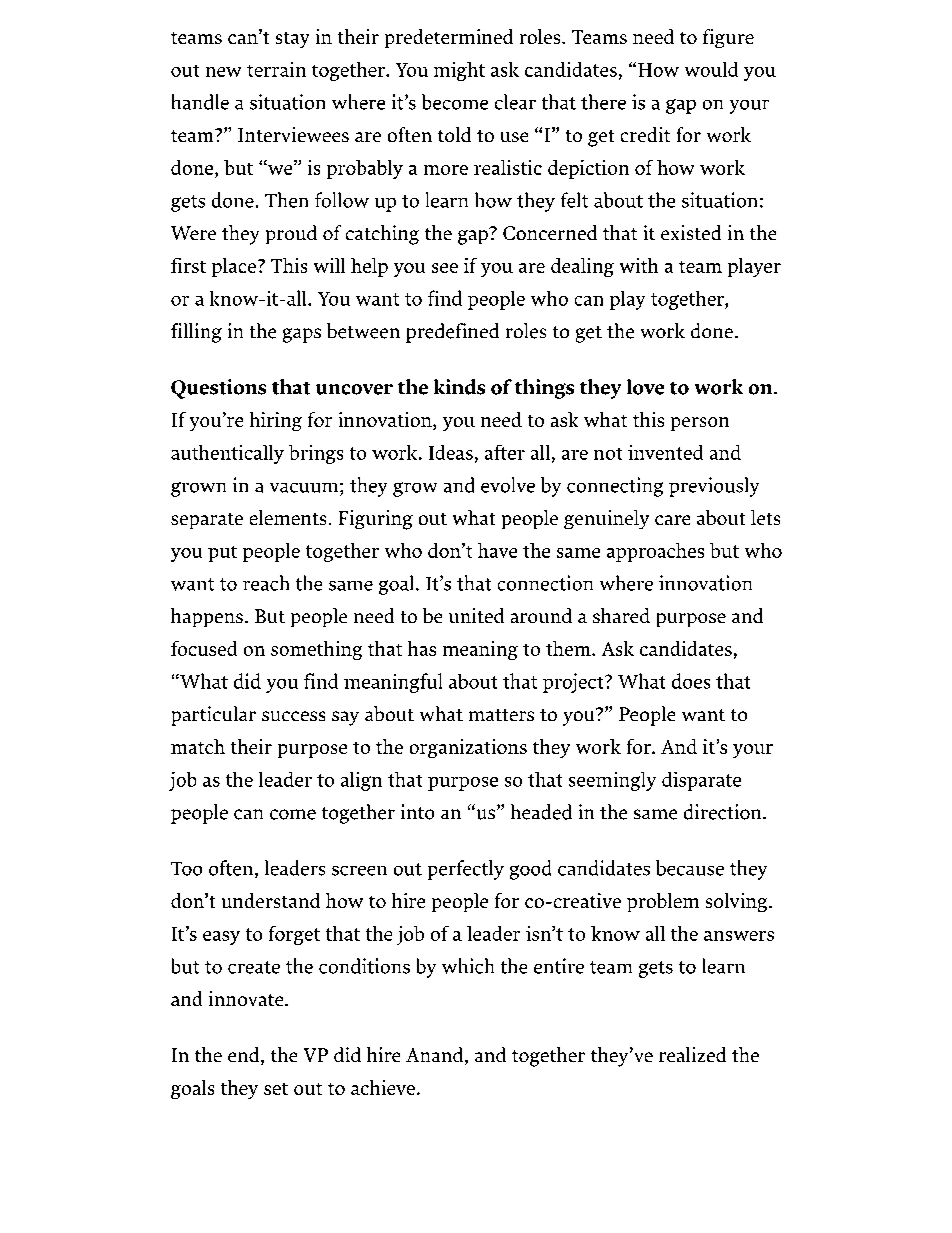 The height and width of the screenshot is (1233, 952). What do you see at coordinates (436, 1056) in the screenshot?
I see `Anand` at bounding box center [436, 1056].
